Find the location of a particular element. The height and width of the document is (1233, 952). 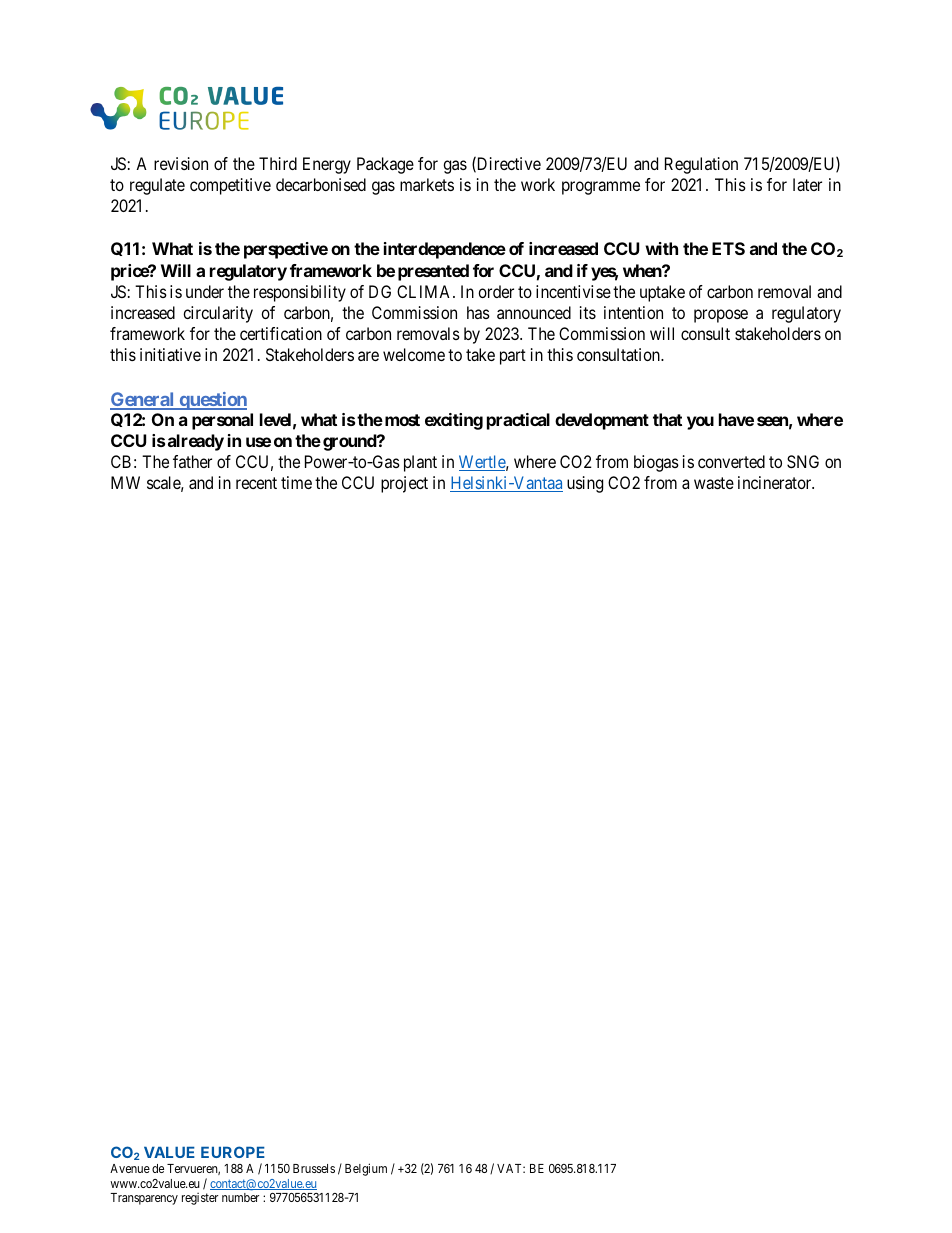

time is located at coordinates (296, 482).
